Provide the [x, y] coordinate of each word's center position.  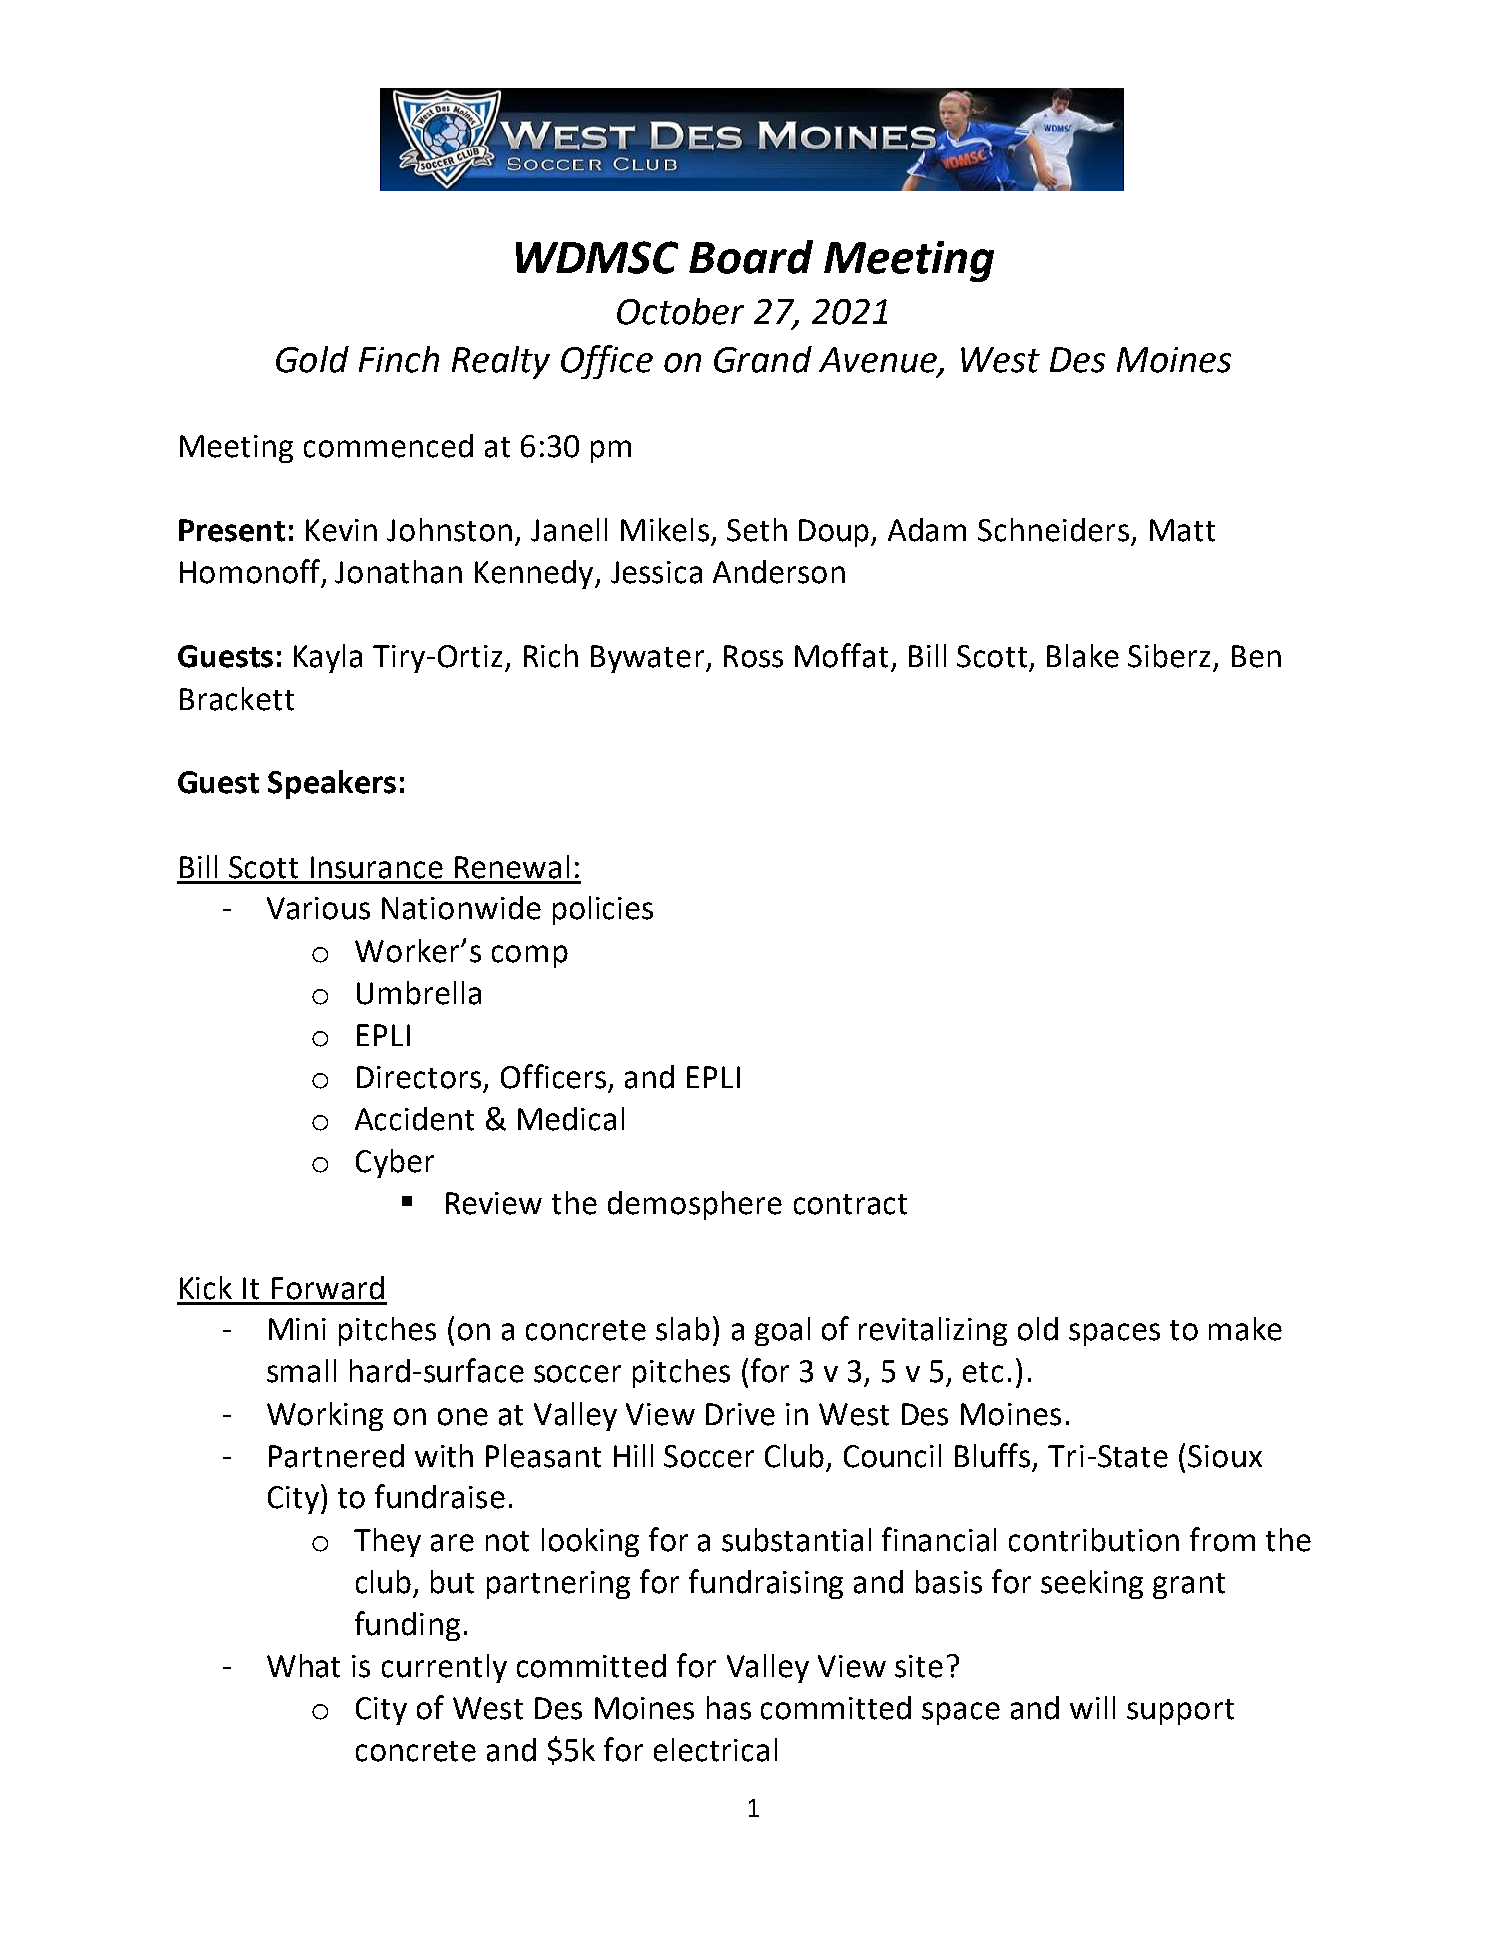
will [1092, 1707]
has [729, 1708]
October [680, 311]
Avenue [879, 360]
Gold [312, 359]
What [303, 1666]
